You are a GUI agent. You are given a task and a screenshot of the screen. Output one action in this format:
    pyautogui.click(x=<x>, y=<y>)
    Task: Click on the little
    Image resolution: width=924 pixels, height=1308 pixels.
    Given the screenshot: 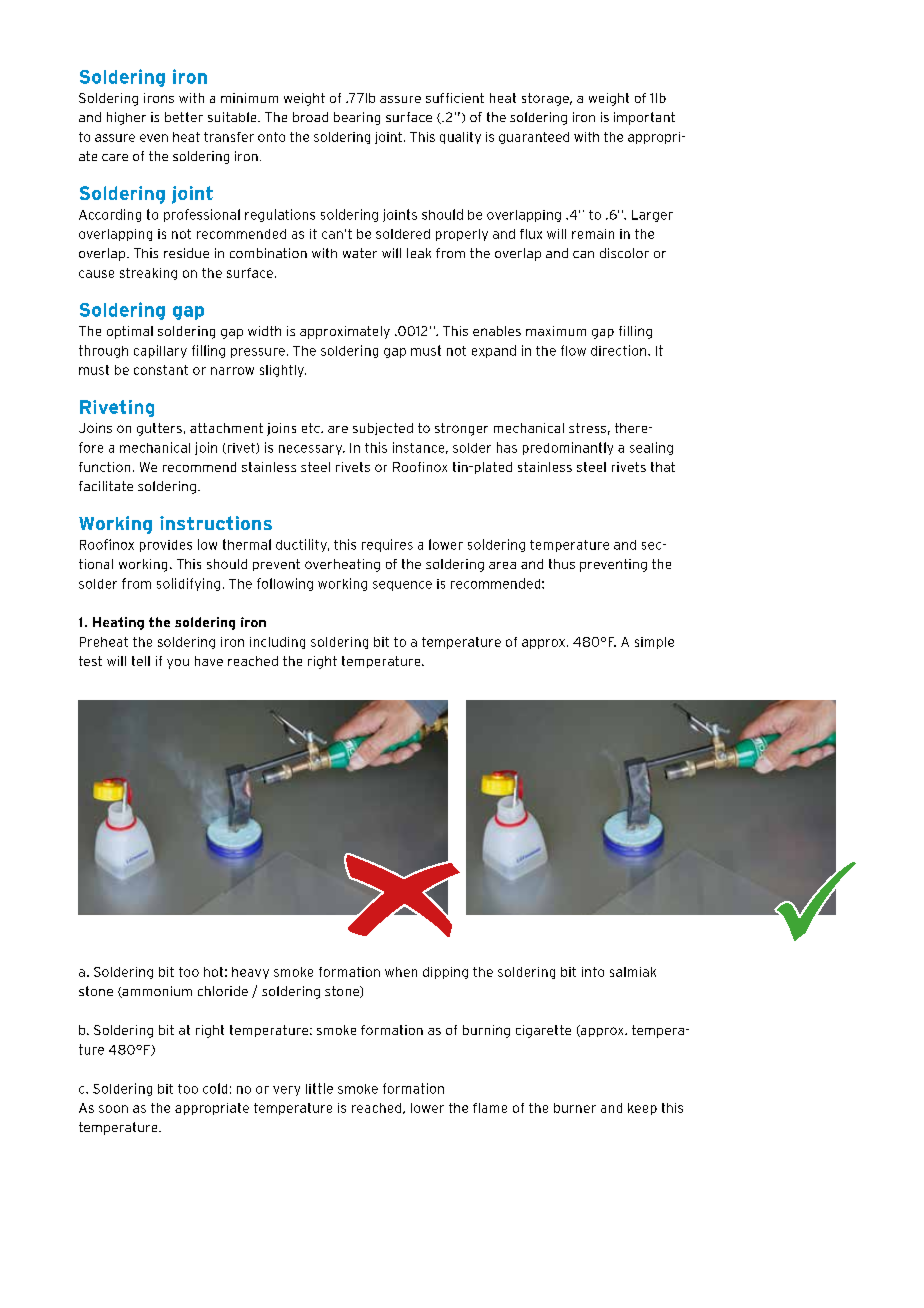 What is the action you would take?
    pyautogui.click(x=319, y=1088)
